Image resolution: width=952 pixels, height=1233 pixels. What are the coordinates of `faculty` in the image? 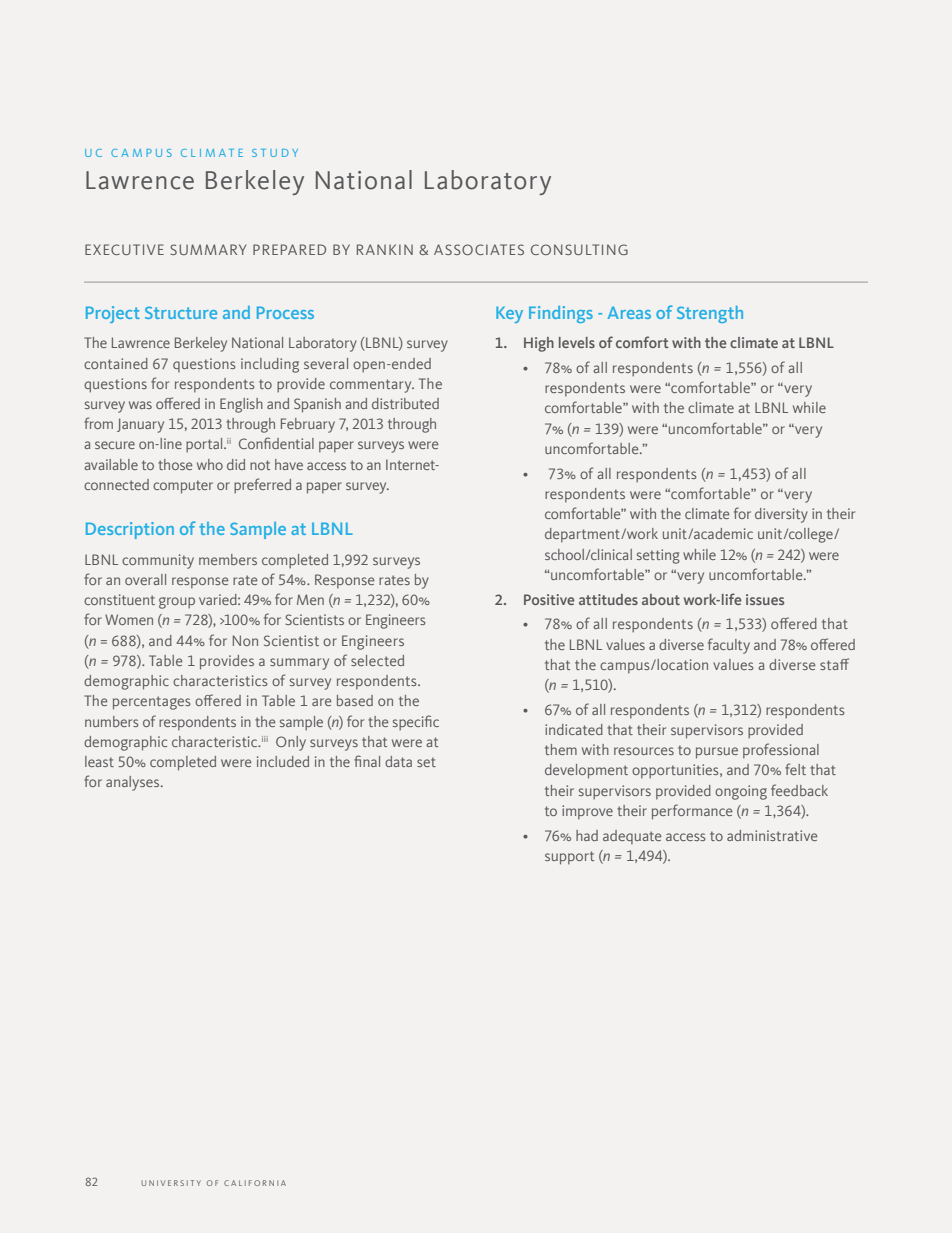 It's located at (729, 646).
